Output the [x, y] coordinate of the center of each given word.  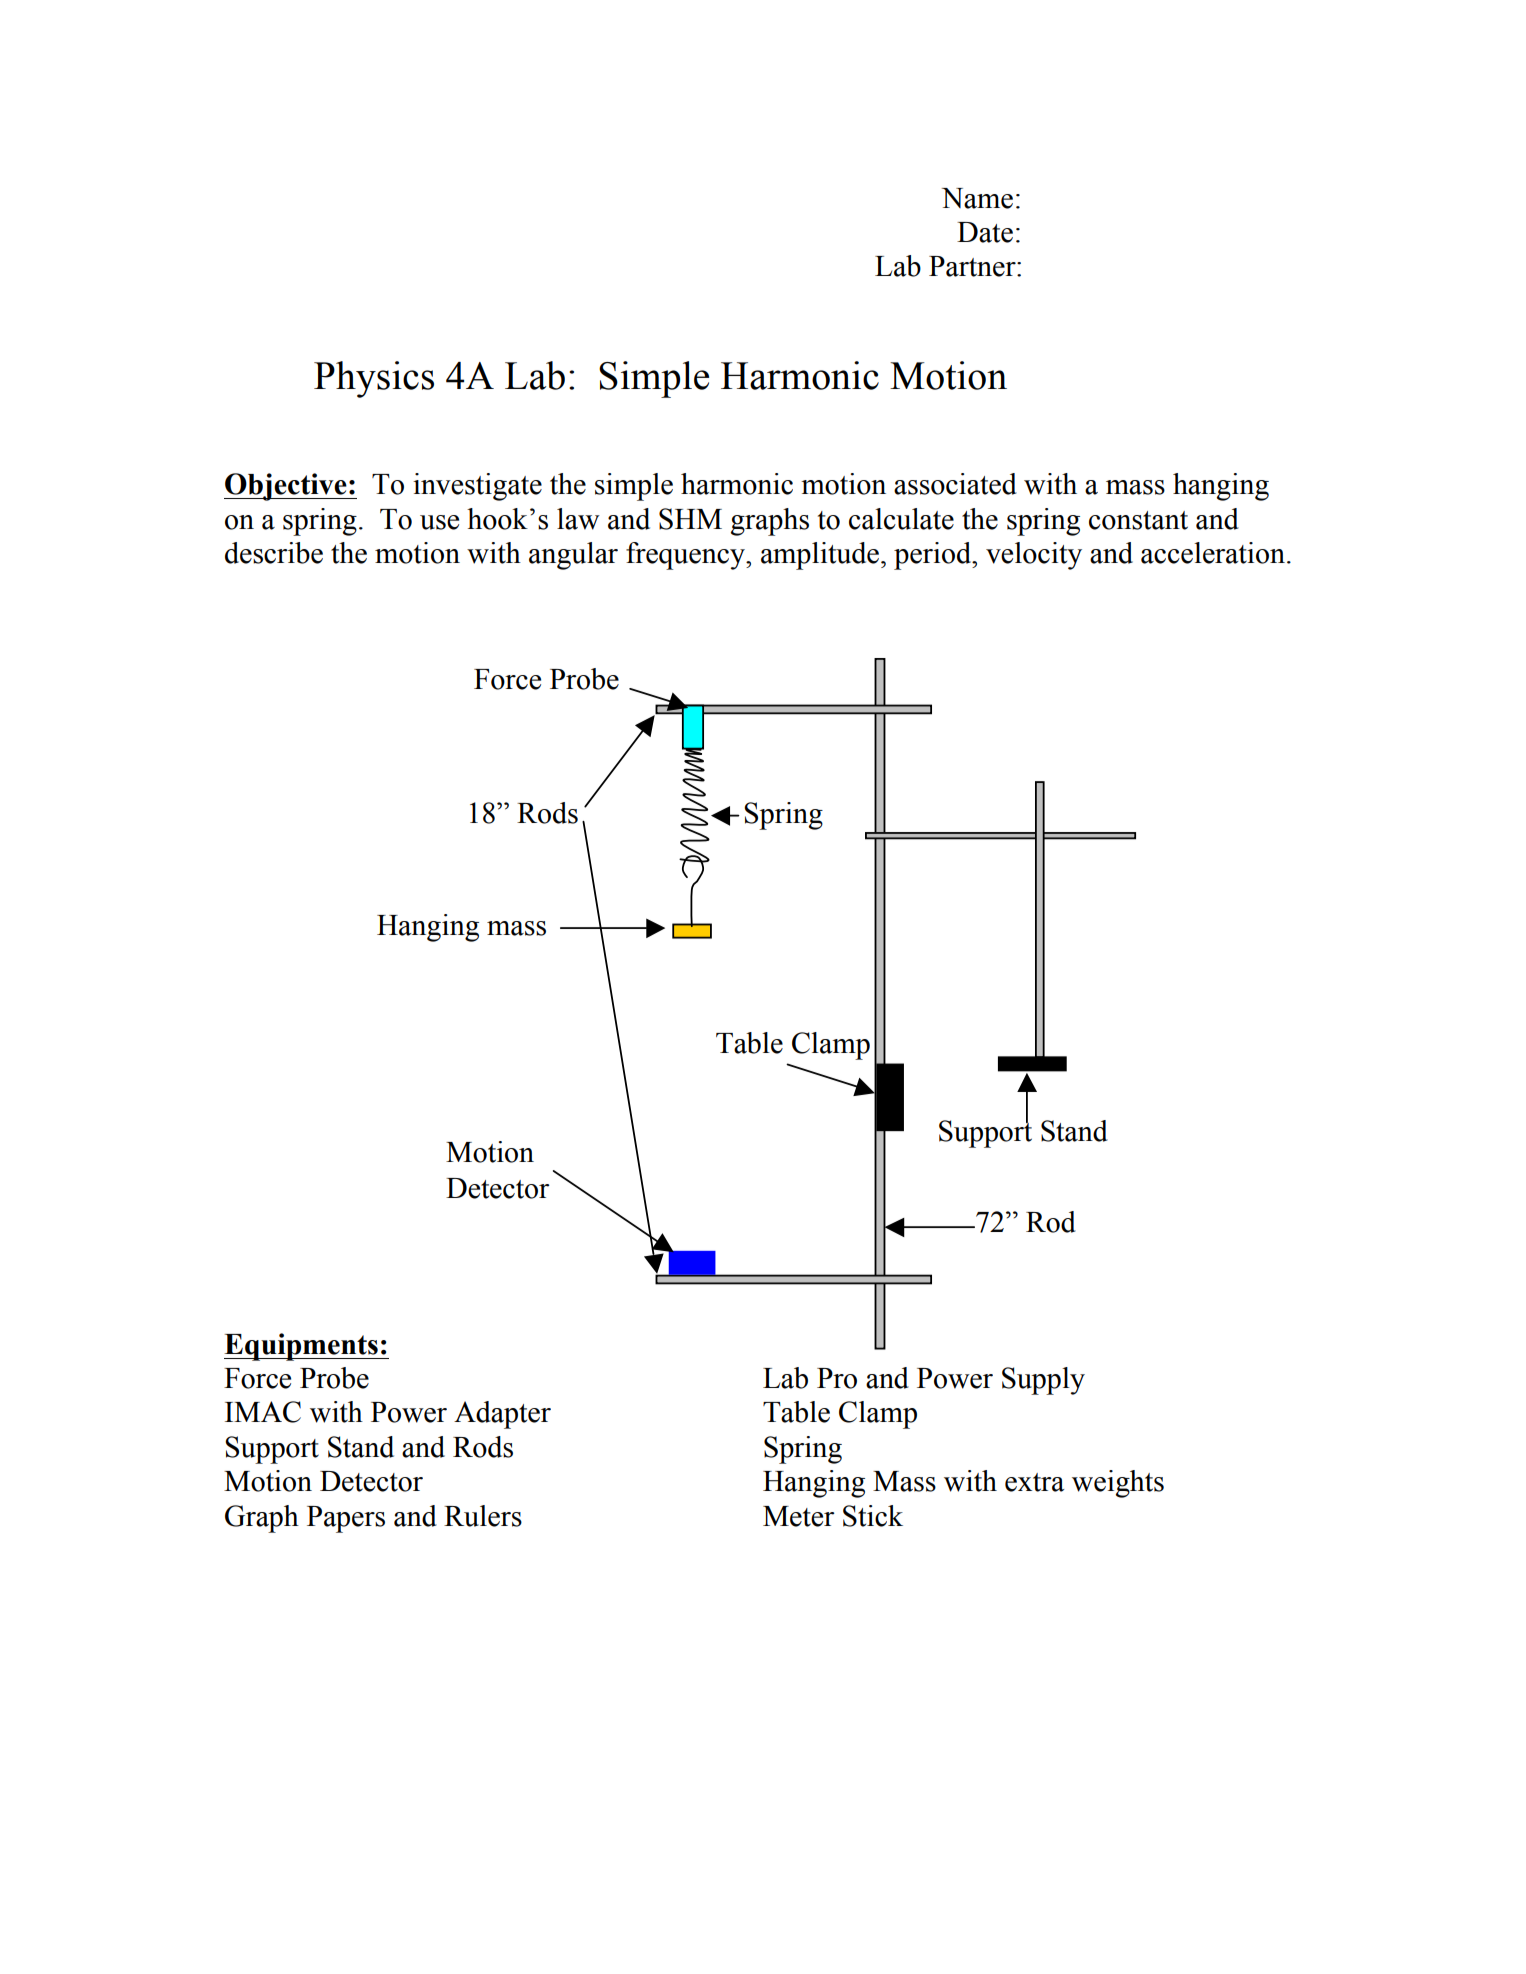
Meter [799, 1516]
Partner [973, 266]
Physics [374, 379]
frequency [686, 556]
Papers [346, 1519]
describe [274, 553]
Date [985, 232]
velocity [1034, 556]
